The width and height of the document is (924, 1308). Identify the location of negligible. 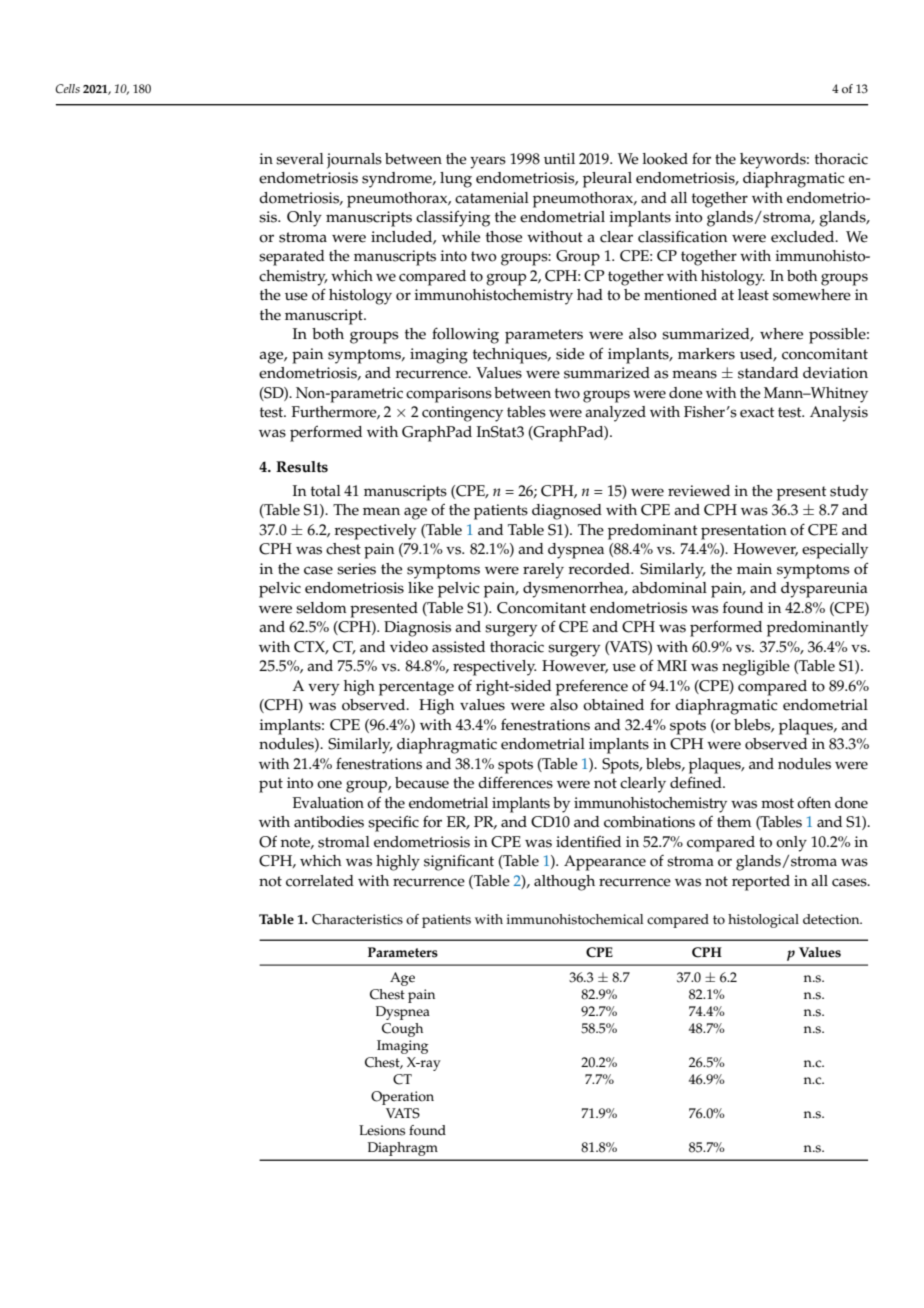
(756, 668).
